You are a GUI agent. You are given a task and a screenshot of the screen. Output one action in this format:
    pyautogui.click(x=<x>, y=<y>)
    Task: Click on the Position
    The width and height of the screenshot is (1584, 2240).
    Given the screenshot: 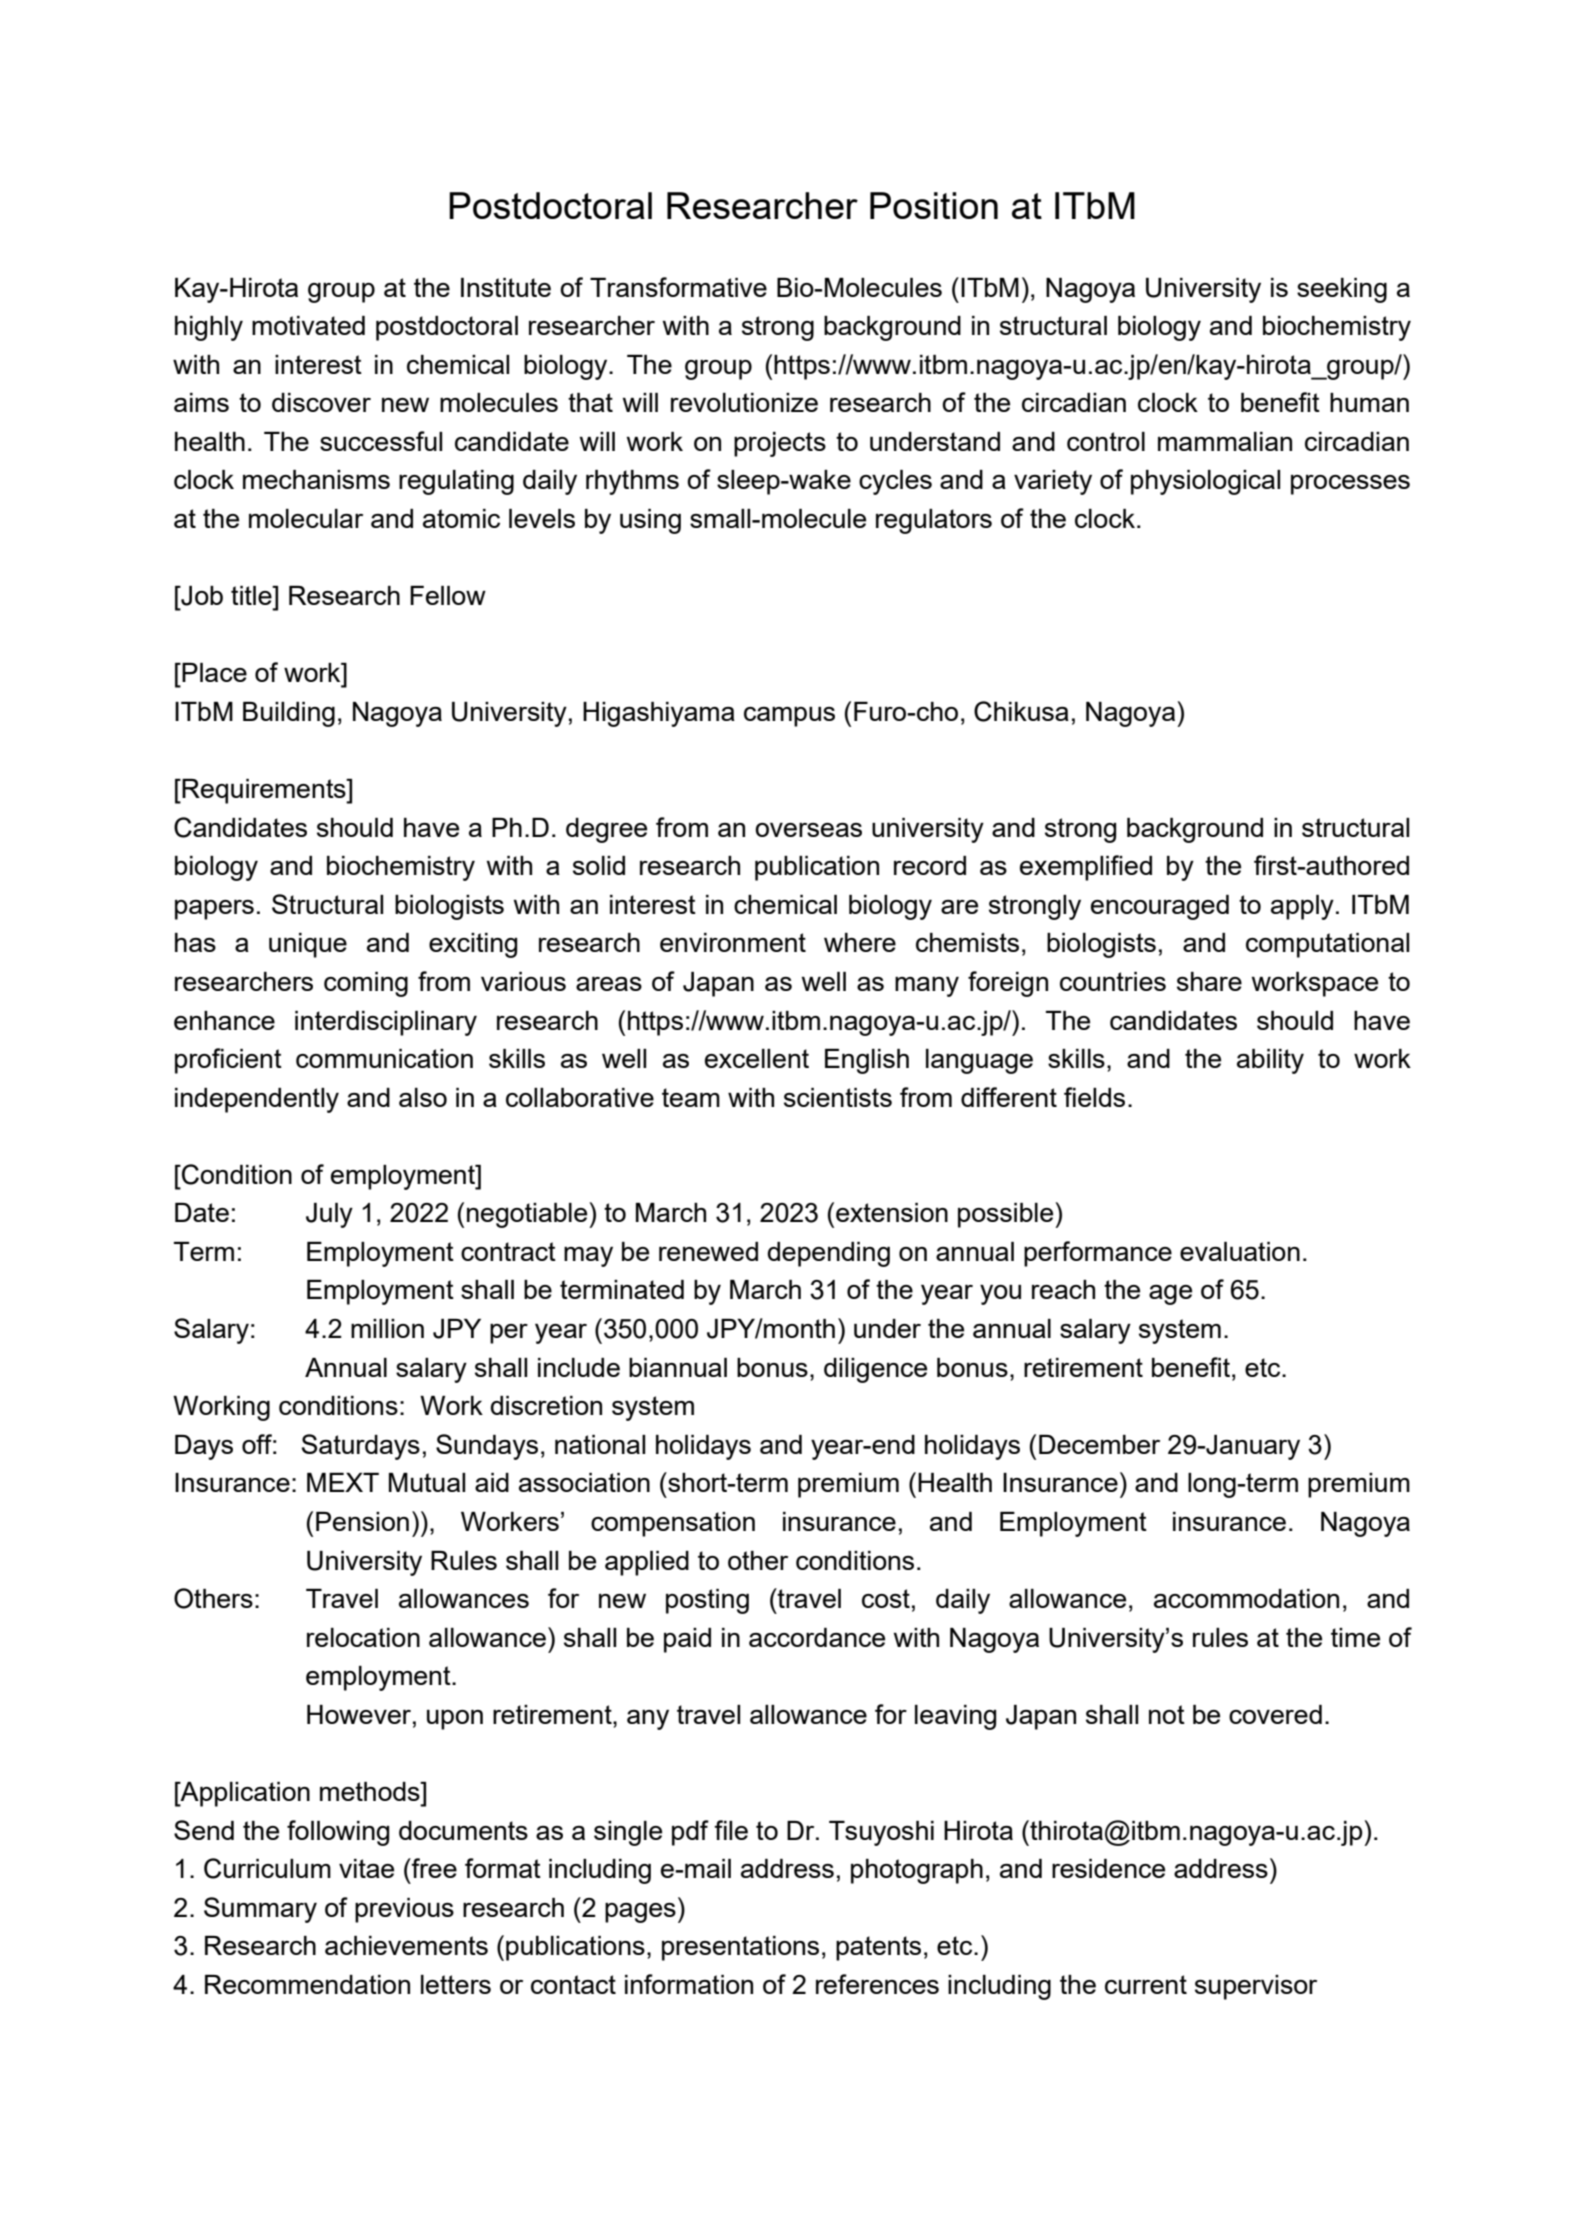 What is the action you would take?
    pyautogui.click(x=934, y=205)
